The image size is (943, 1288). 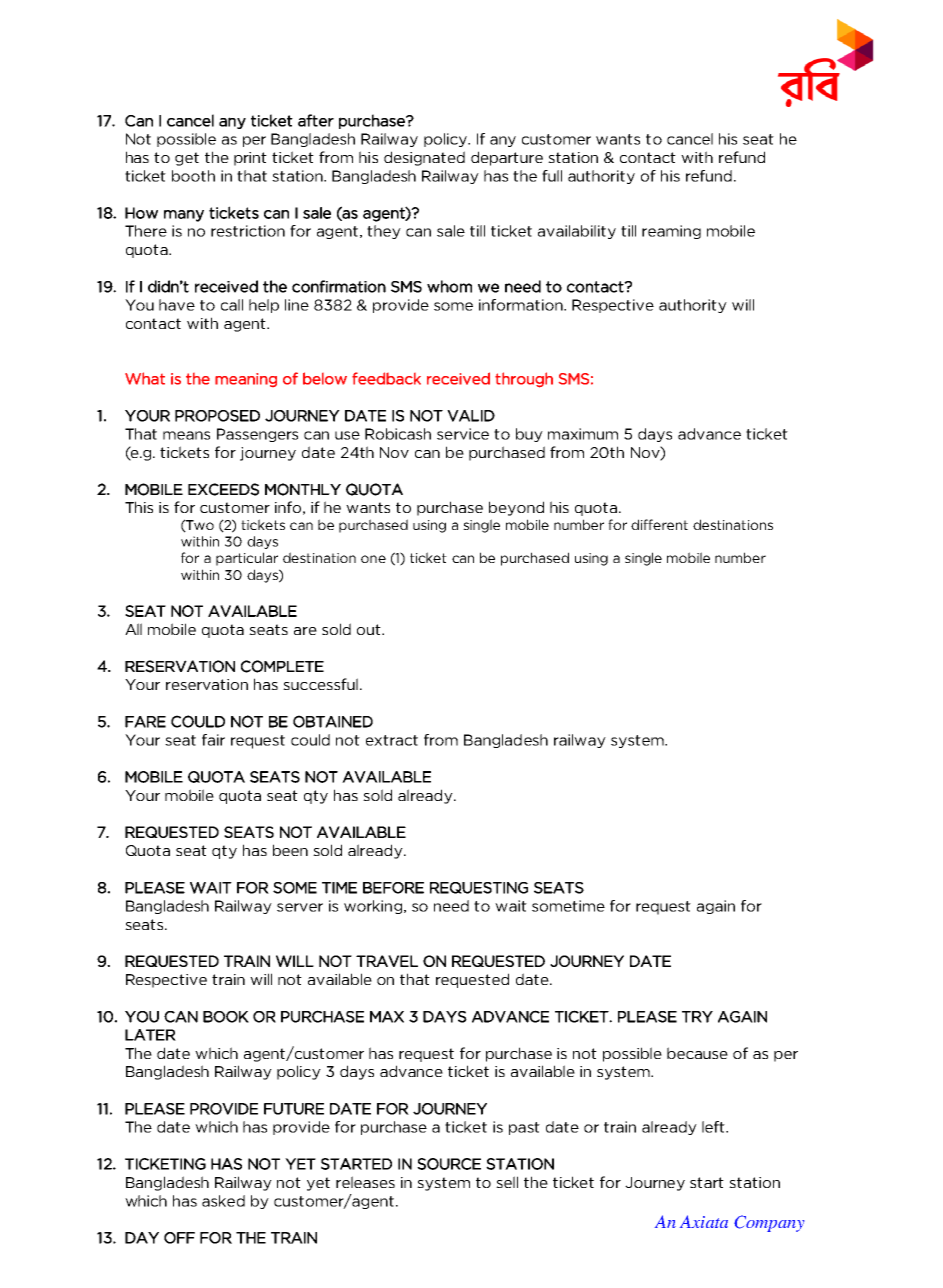 What do you see at coordinates (387, 961) in the image?
I see `TRAVEL` at bounding box center [387, 961].
